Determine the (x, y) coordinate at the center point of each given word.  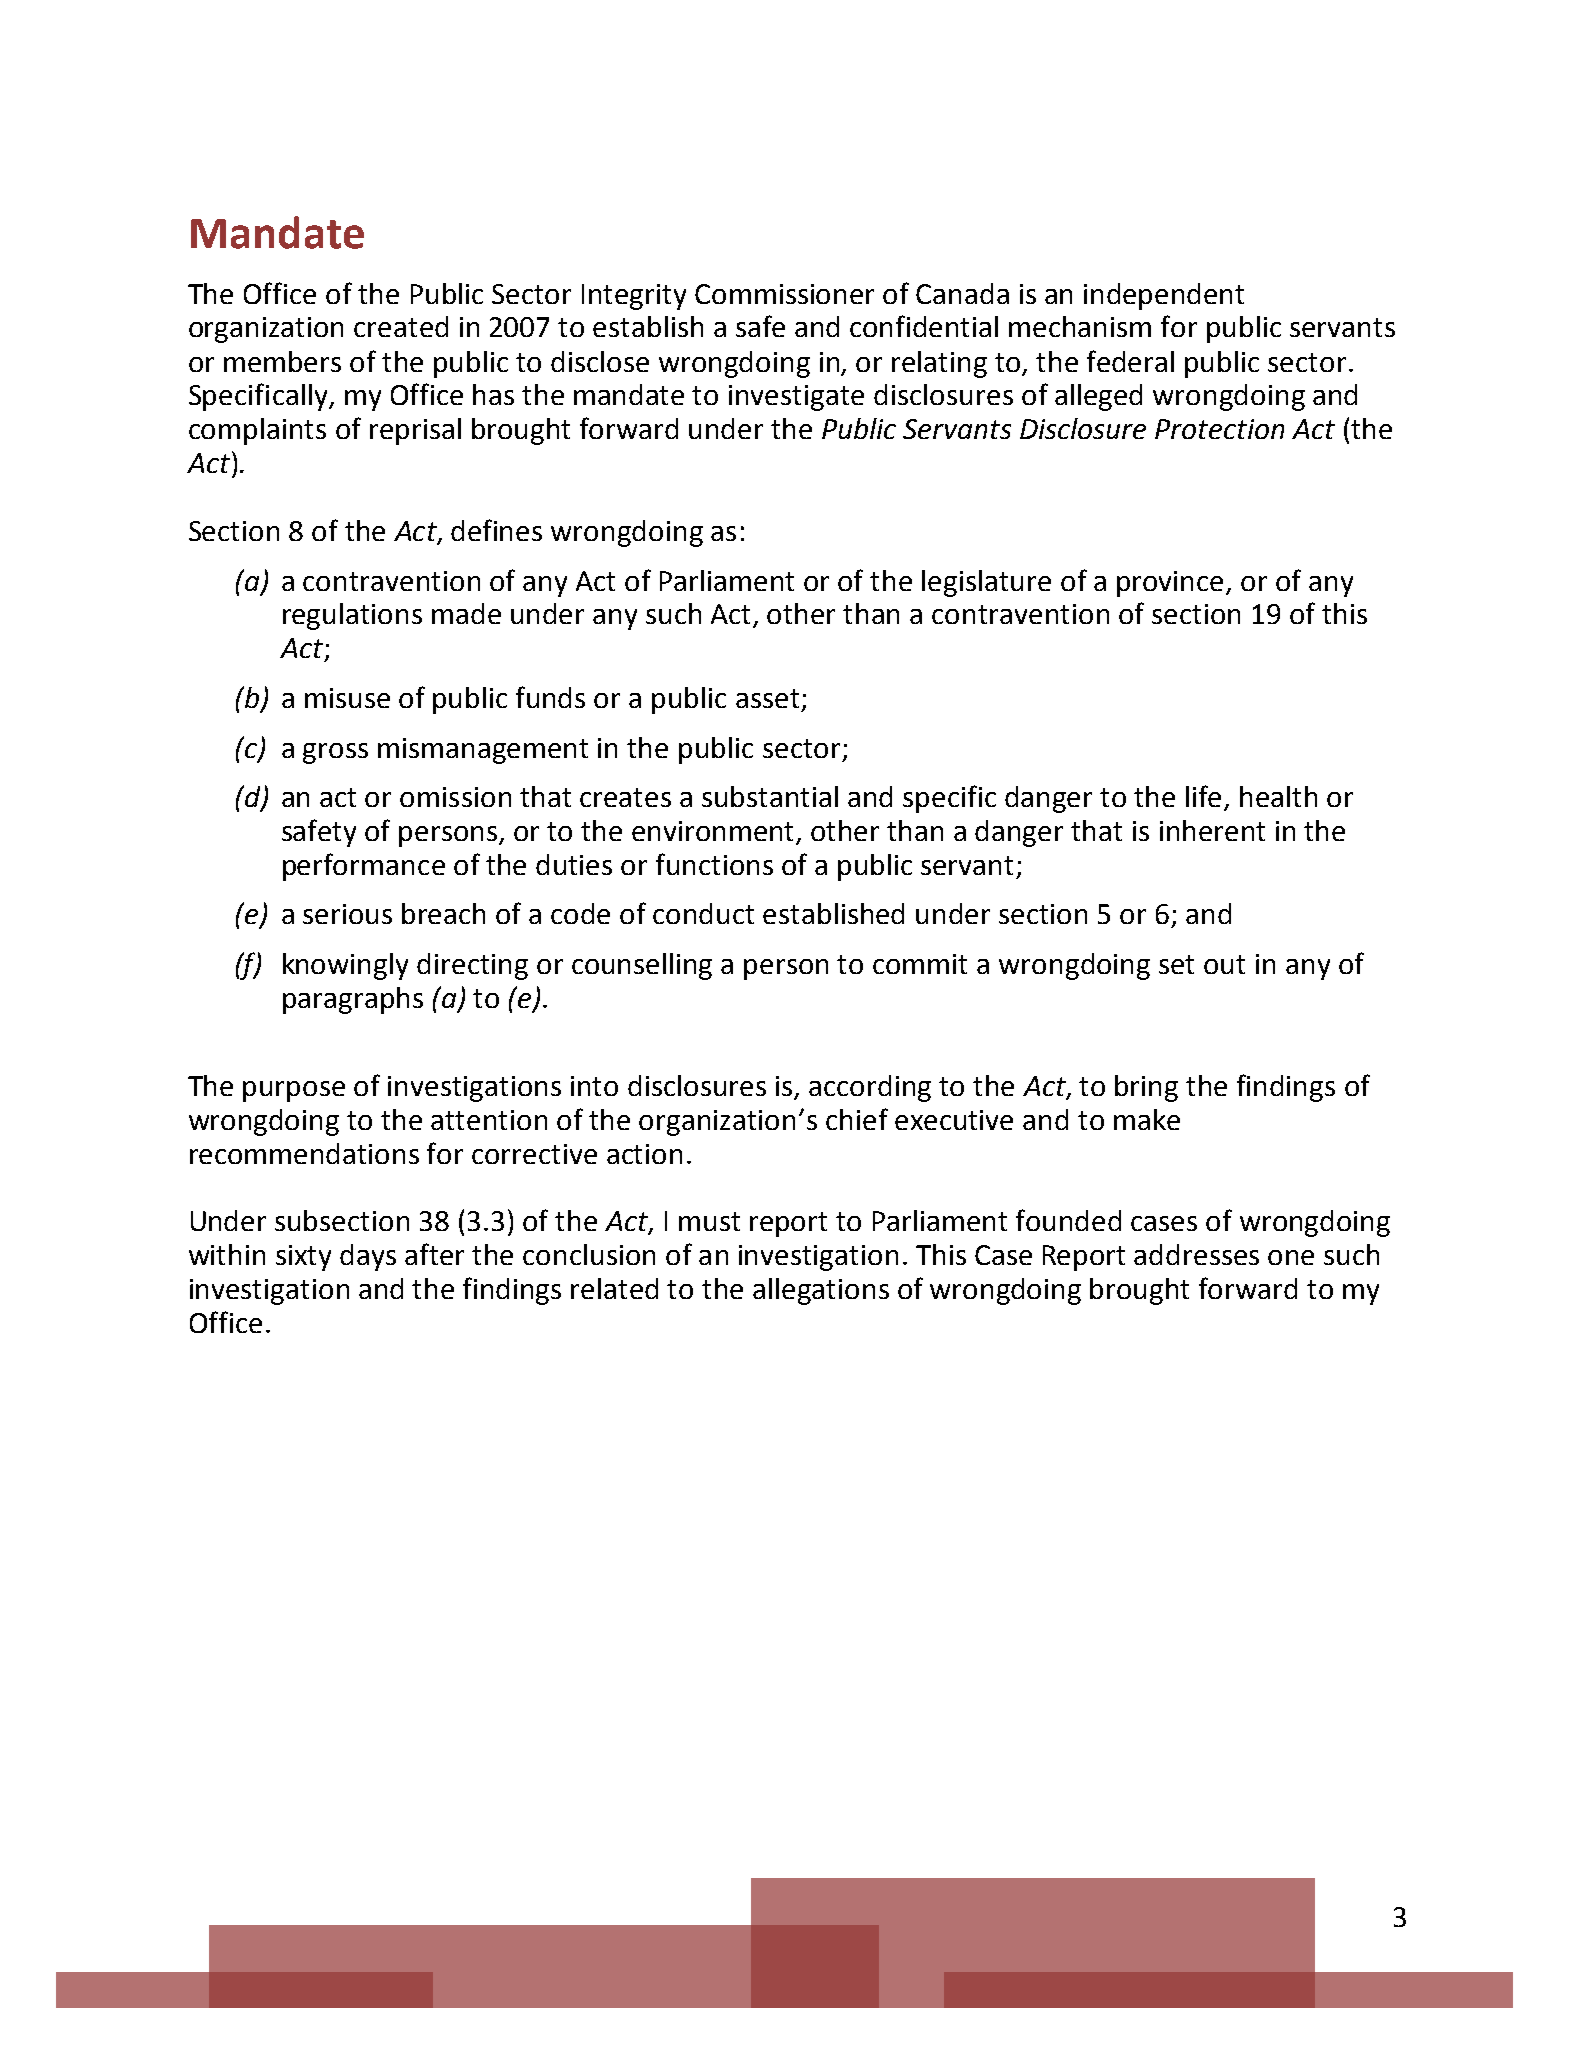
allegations (821, 1291)
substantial (770, 796)
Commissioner (784, 294)
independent (1164, 296)
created (401, 326)
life (1205, 797)
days (368, 1257)
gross (335, 753)
